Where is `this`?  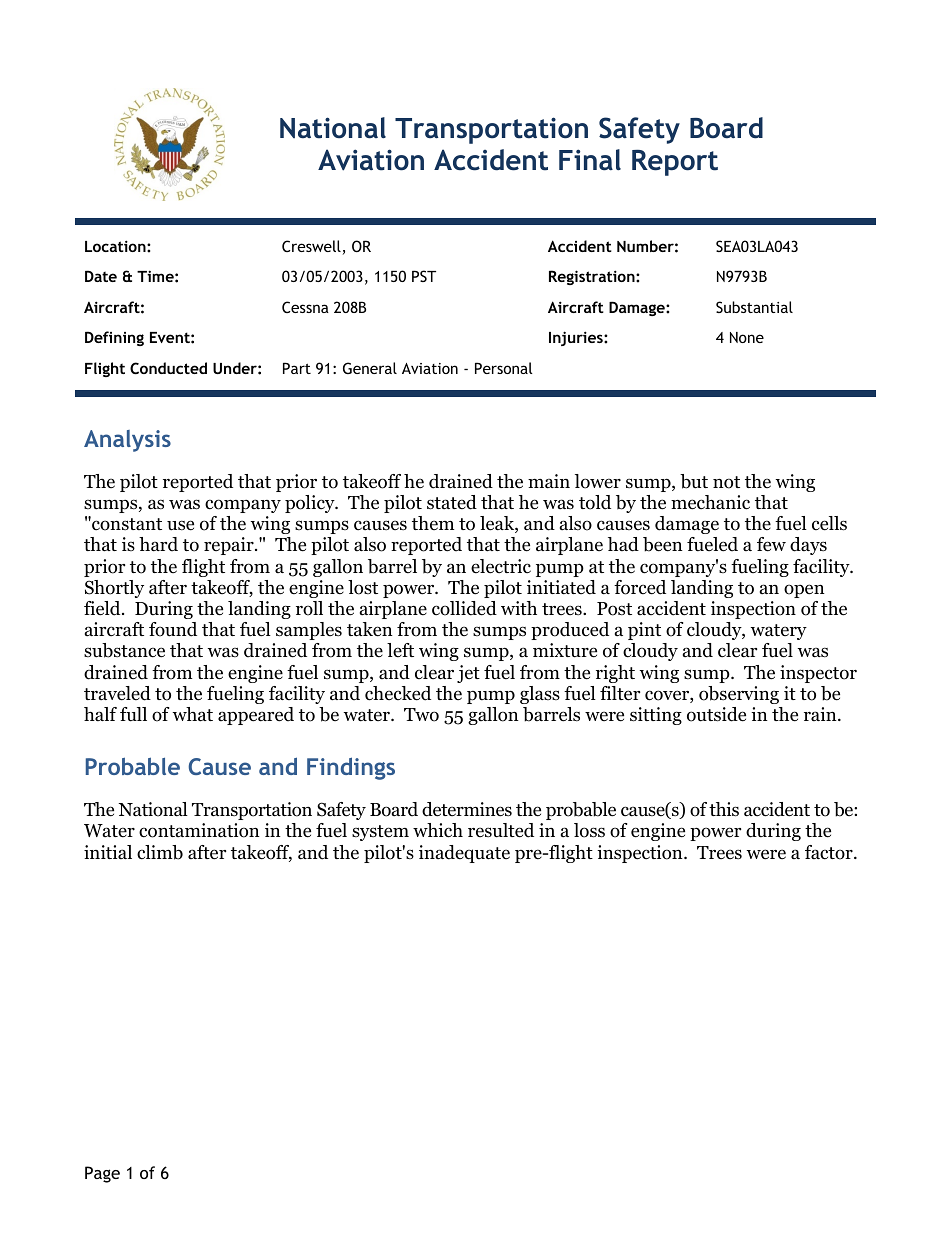 this is located at coordinates (724, 809).
